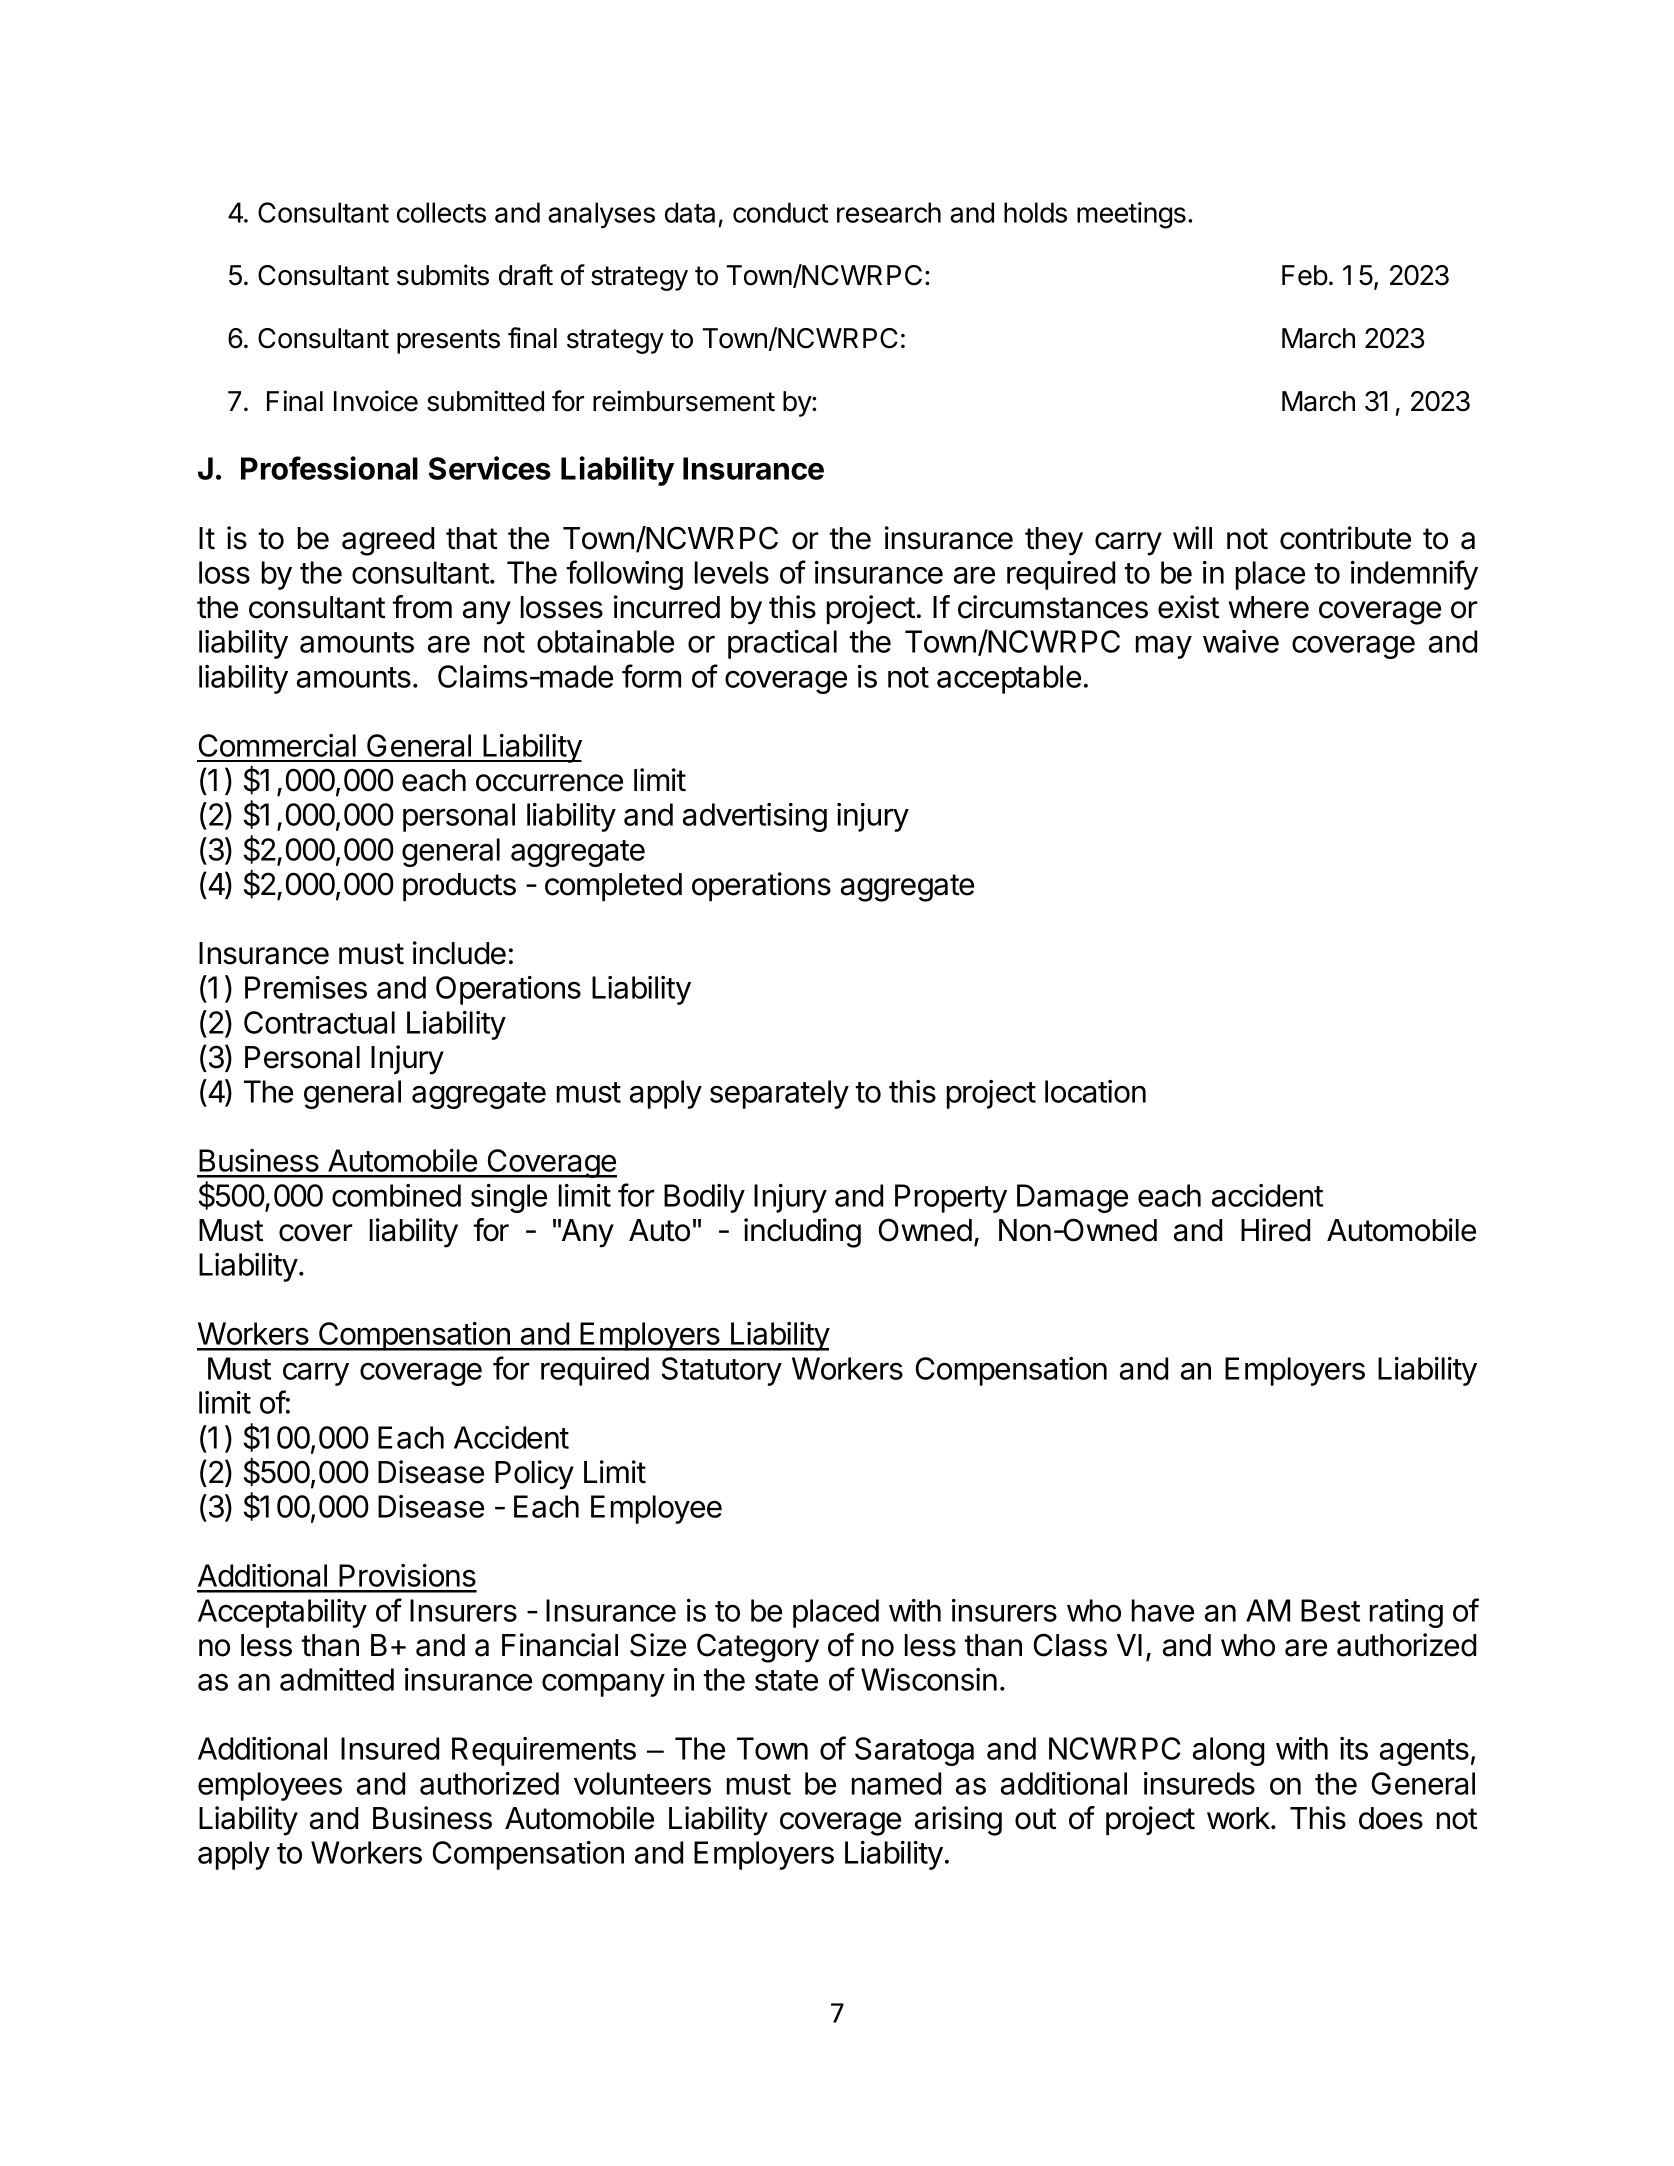 Image resolution: width=1674 pixels, height=2166 pixels. I want to click on combined, so click(396, 1195).
